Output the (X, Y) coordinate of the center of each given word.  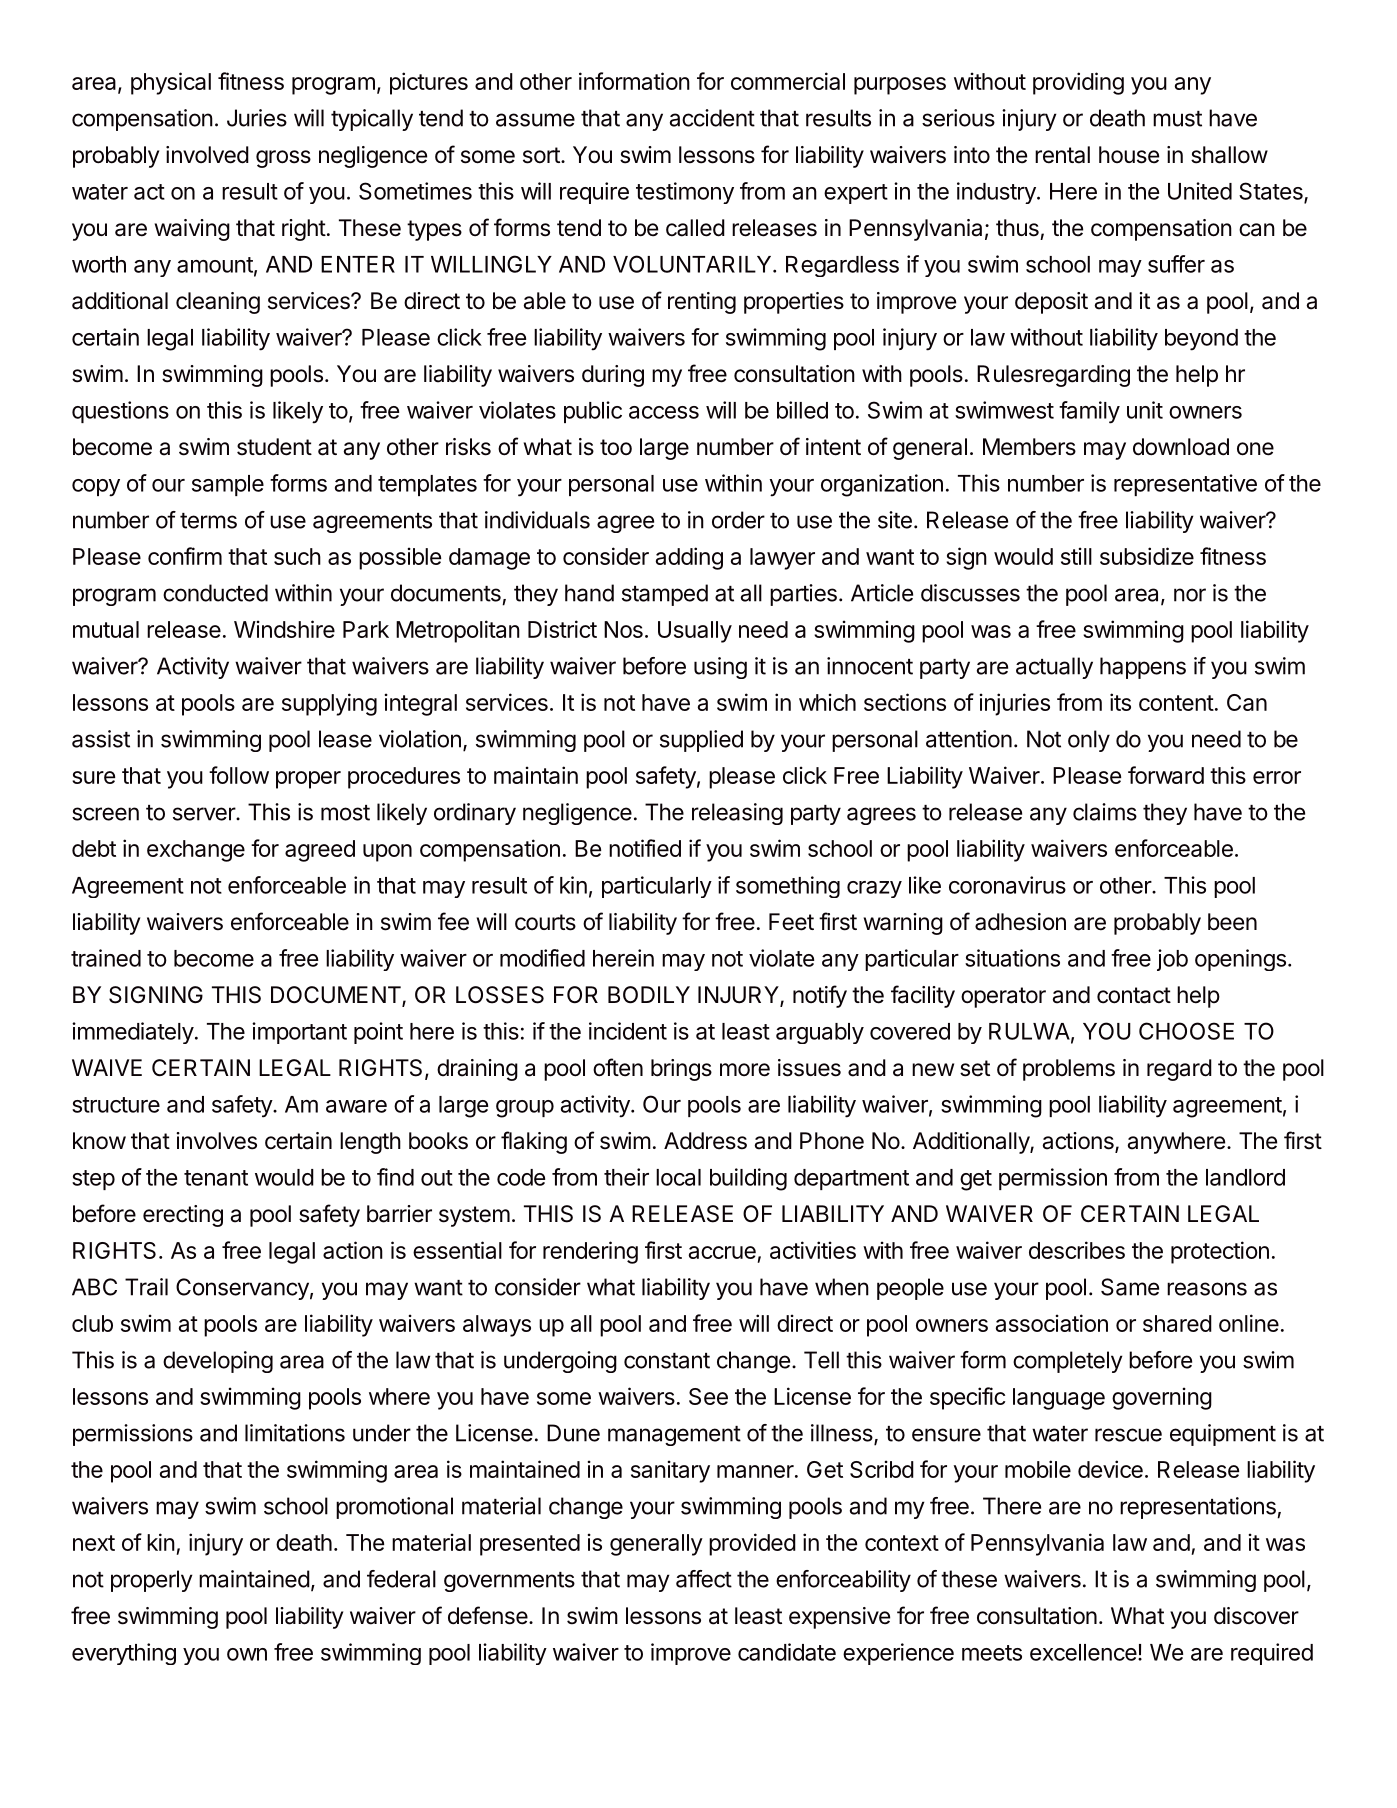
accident (712, 118)
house (1129, 155)
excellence (1083, 1652)
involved (207, 155)
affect (704, 1579)
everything (124, 1654)
